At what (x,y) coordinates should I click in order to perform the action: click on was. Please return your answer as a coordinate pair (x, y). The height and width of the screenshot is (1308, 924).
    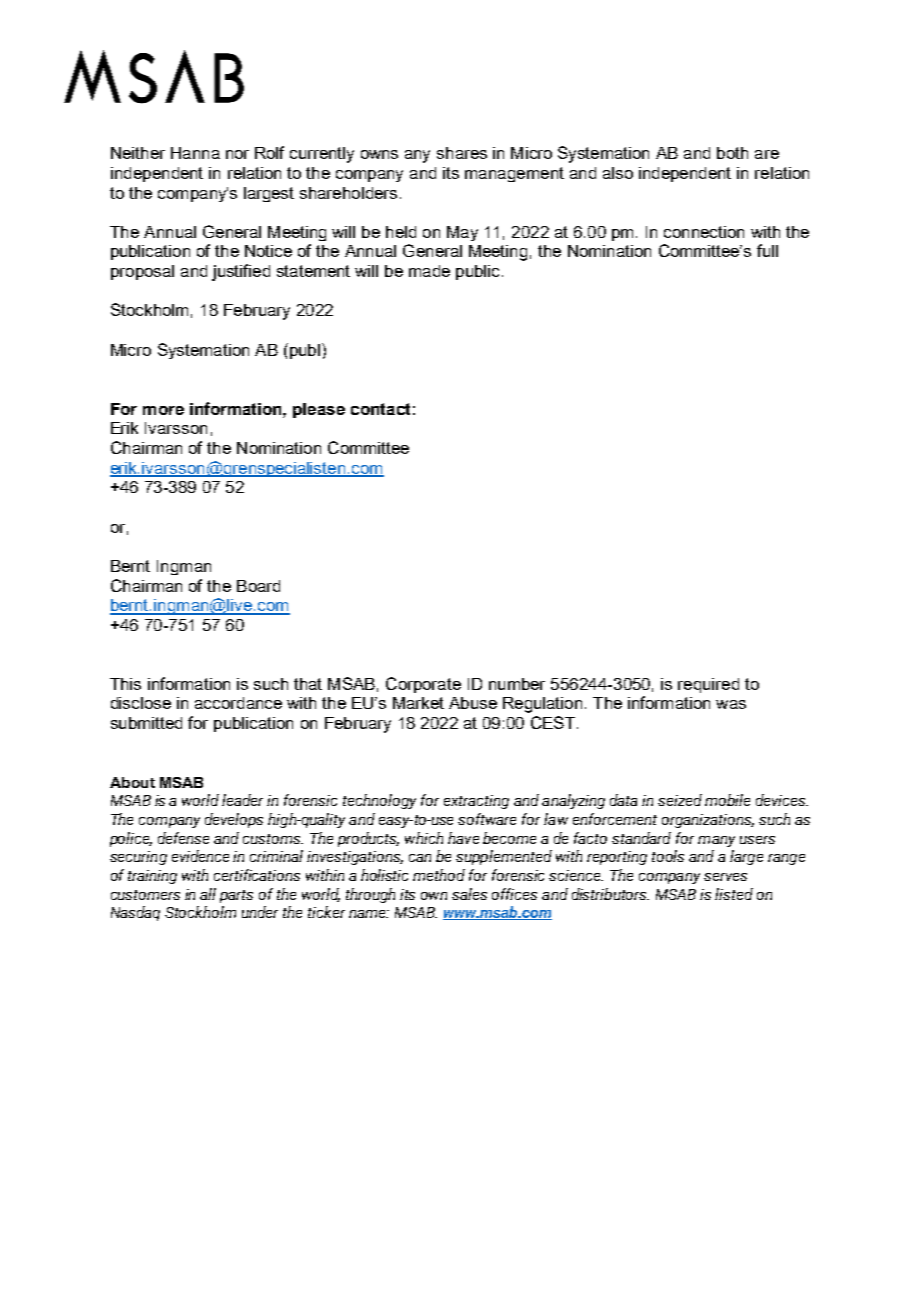
    Looking at the image, I should click on (731, 704).
